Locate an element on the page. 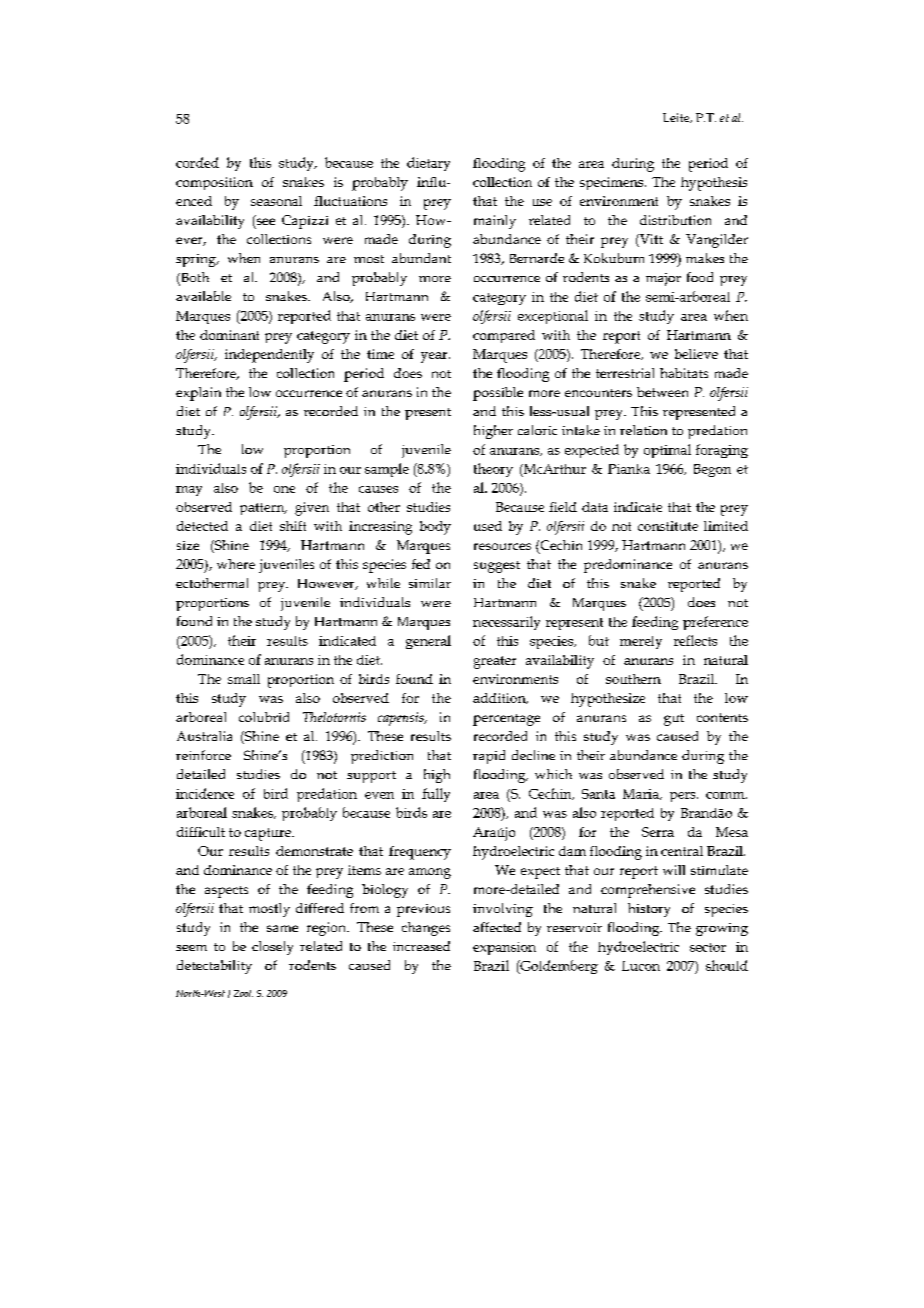 The image size is (924, 1308). between is located at coordinates (662, 392).
